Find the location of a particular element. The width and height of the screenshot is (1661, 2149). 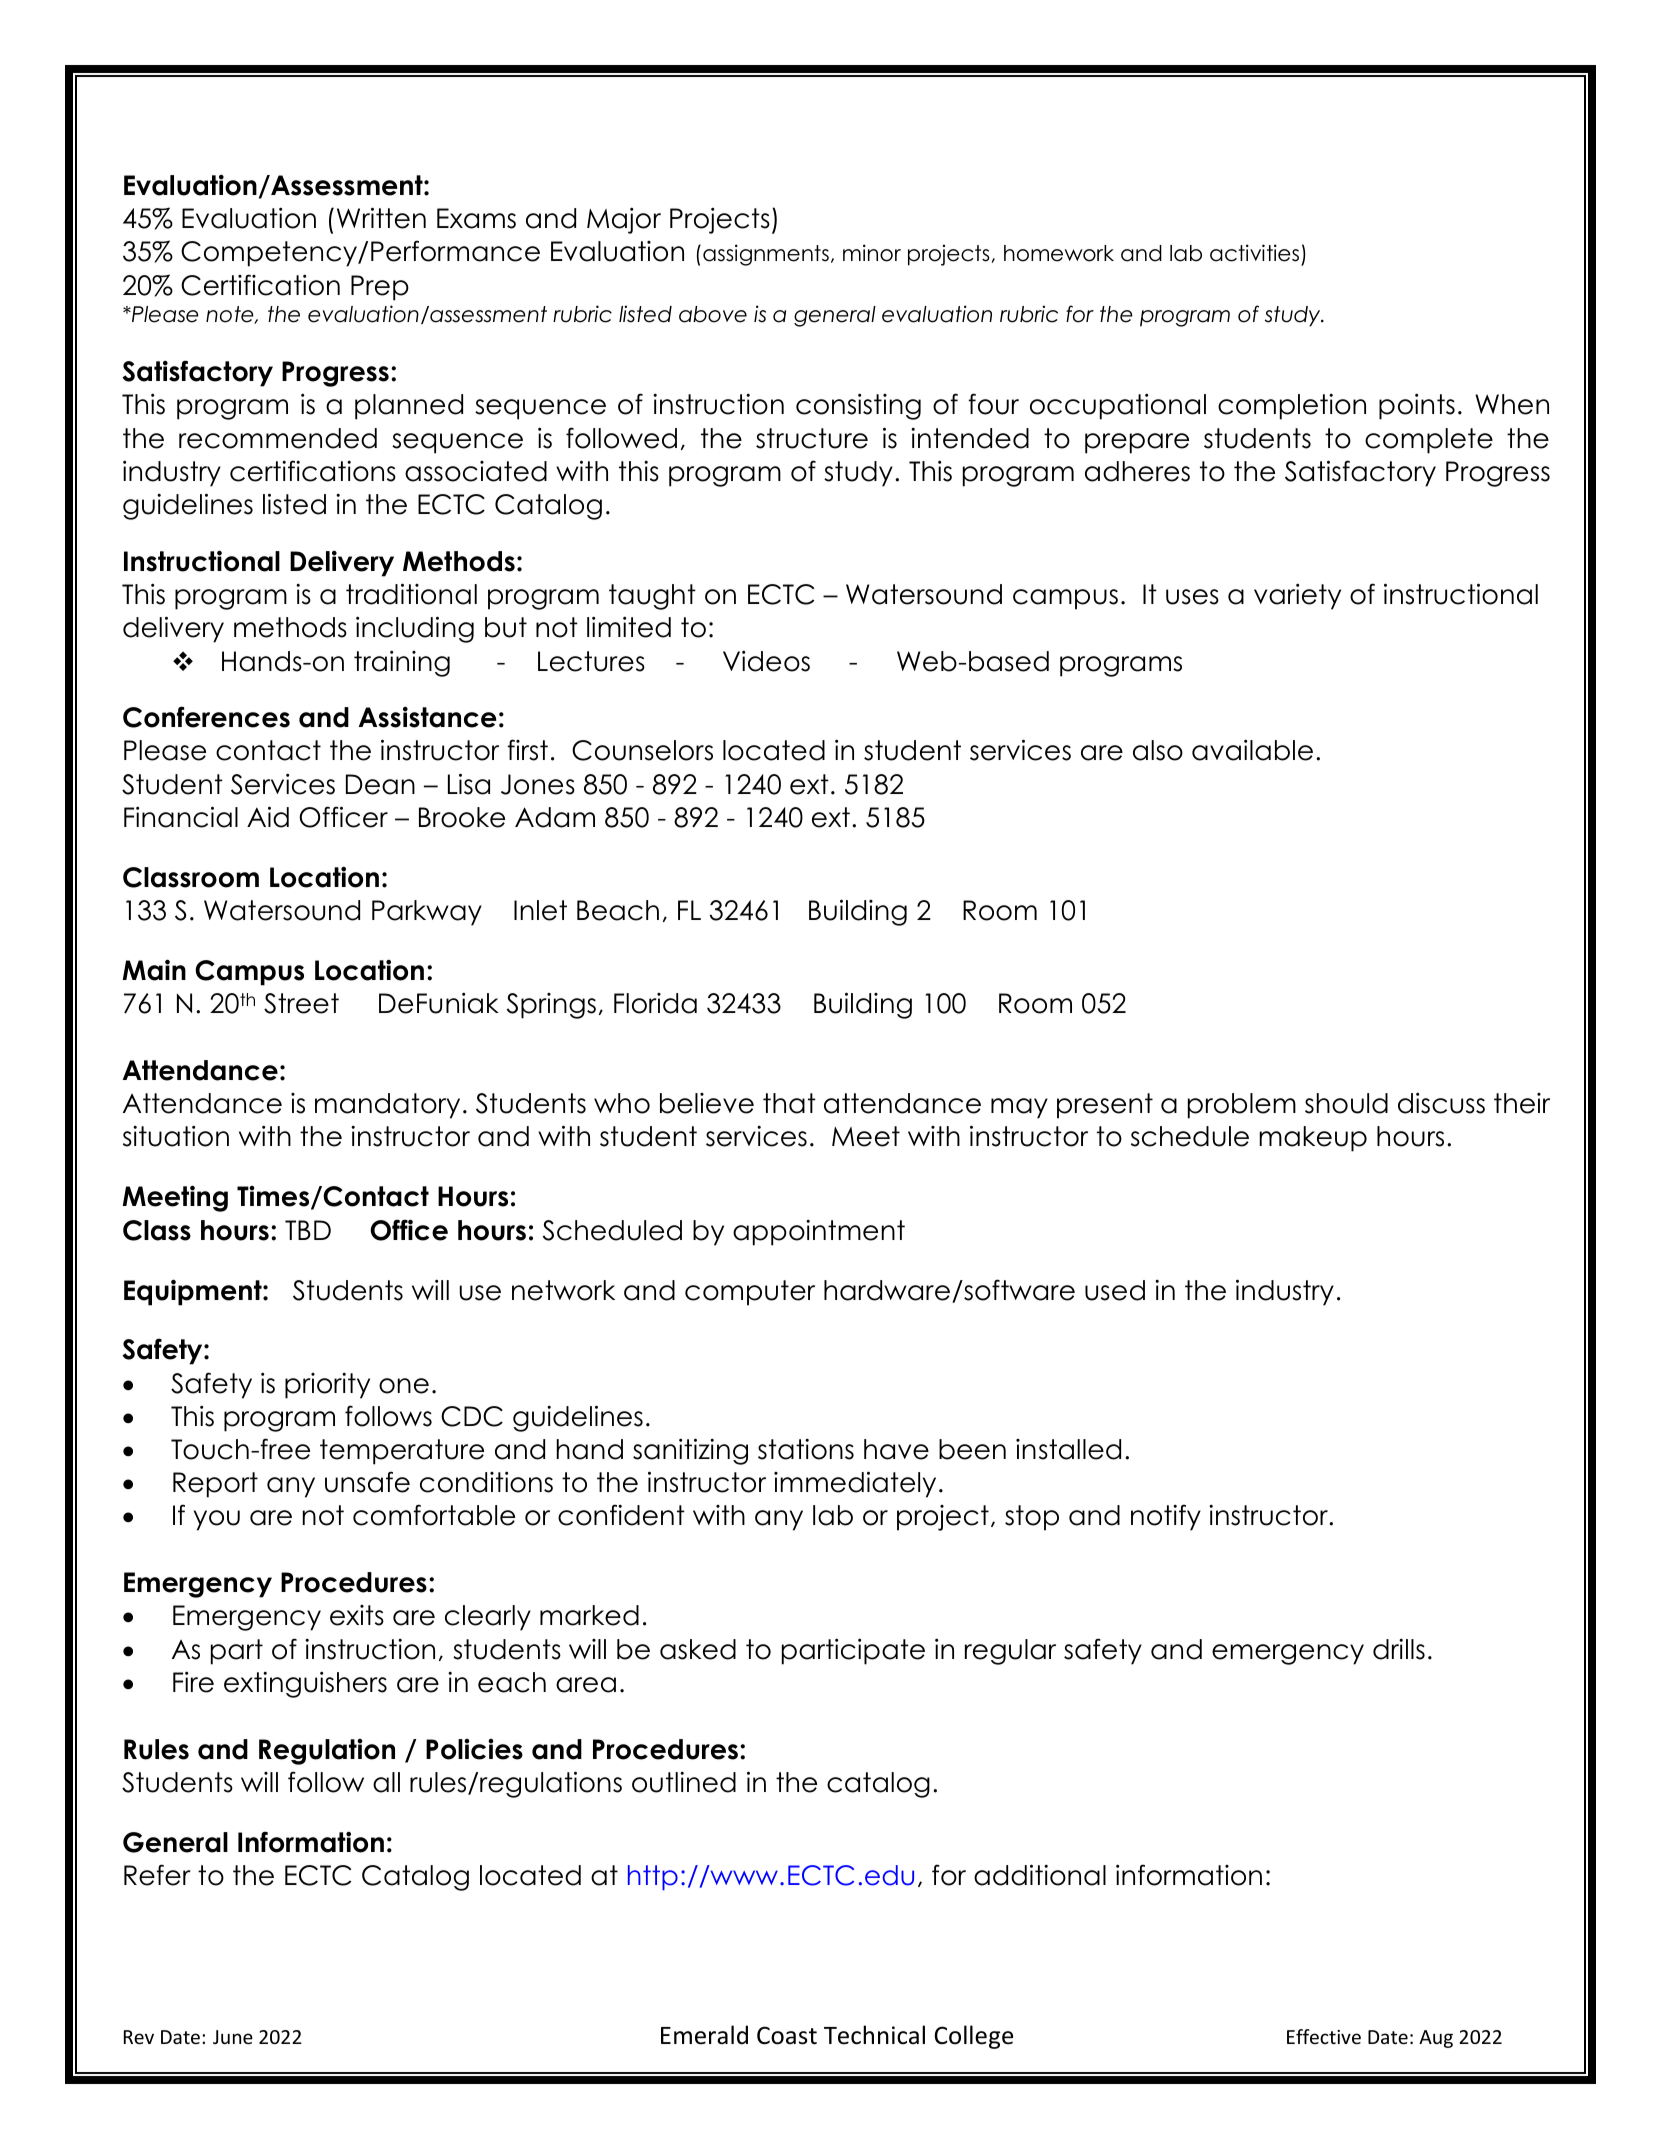

June is located at coordinates (233, 2037).
